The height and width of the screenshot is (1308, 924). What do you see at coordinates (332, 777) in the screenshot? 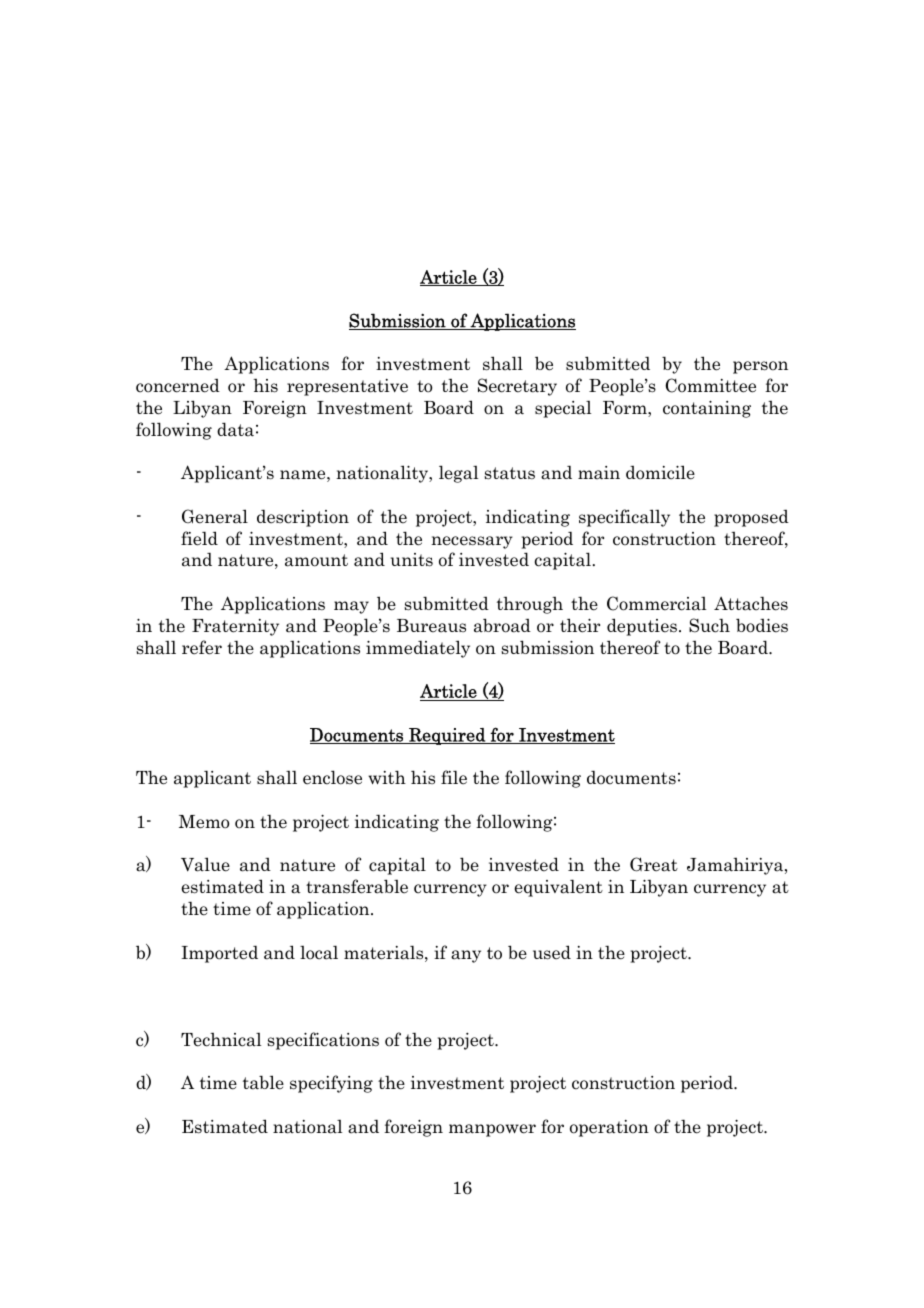
I see `enclose` at bounding box center [332, 777].
